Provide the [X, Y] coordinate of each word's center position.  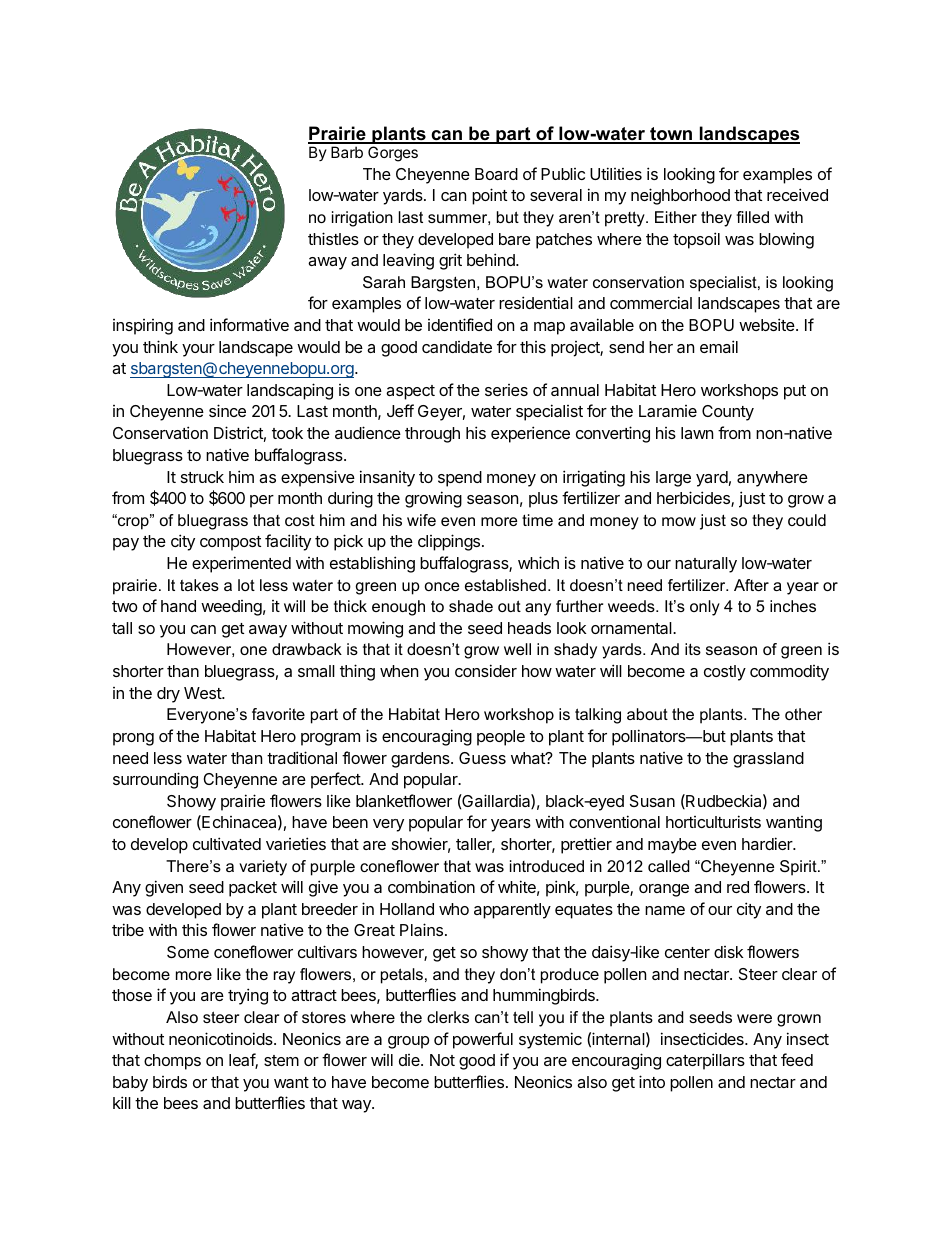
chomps [172, 1062]
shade [471, 606]
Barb [347, 152]
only [705, 608]
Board [496, 174]
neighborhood [680, 196]
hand [178, 606]
